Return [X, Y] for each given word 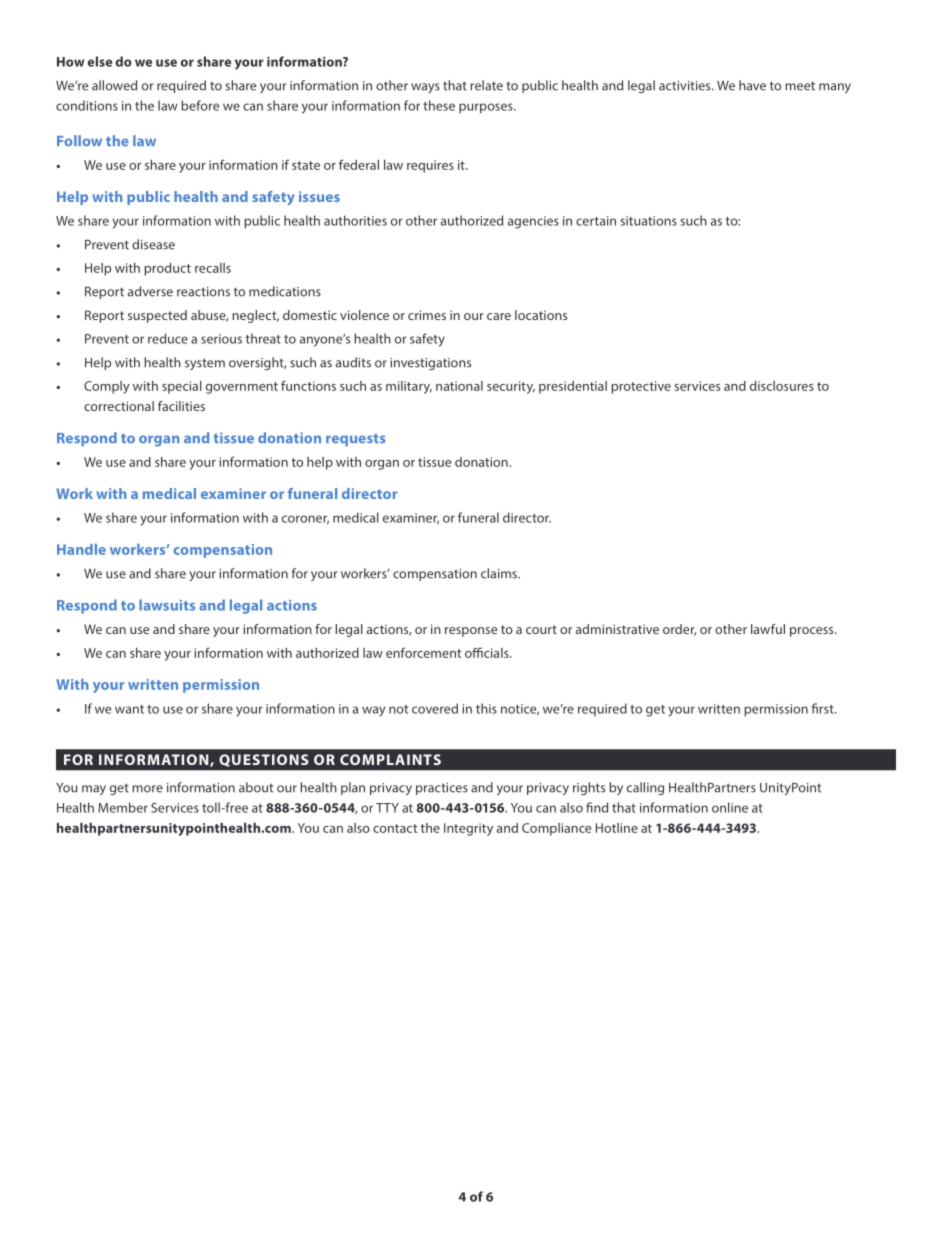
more [147, 789]
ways [425, 88]
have [752, 85]
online [730, 807]
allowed [114, 85]
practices [442, 789]
